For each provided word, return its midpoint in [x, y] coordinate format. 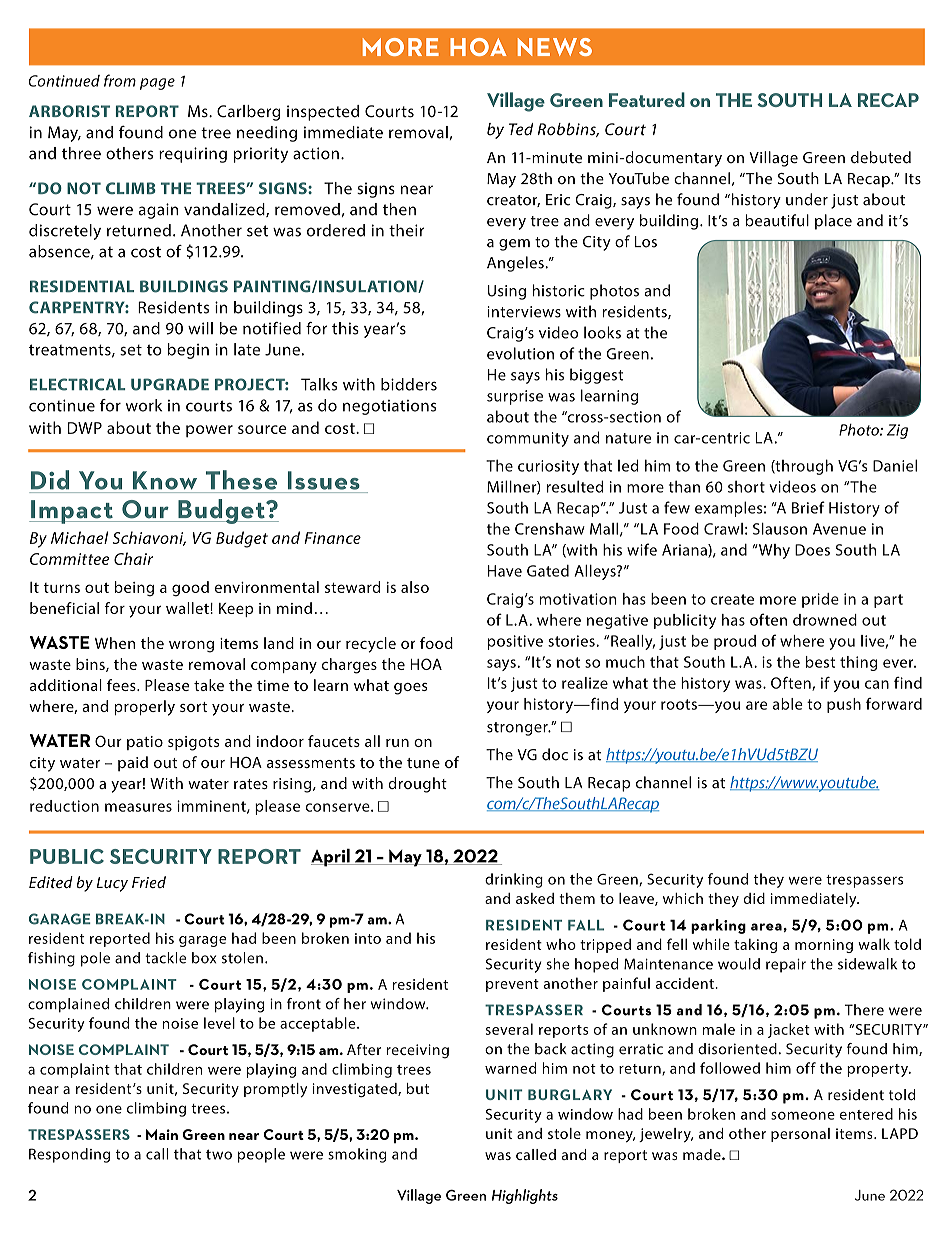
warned [510, 1068]
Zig [897, 431]
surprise [515, 397]
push [844, 705]
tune [423, 763]
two [219, 1154]
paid [133, 764]
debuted [881, 157]
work [144, 405]
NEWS [555, 47]
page [157, 84]
